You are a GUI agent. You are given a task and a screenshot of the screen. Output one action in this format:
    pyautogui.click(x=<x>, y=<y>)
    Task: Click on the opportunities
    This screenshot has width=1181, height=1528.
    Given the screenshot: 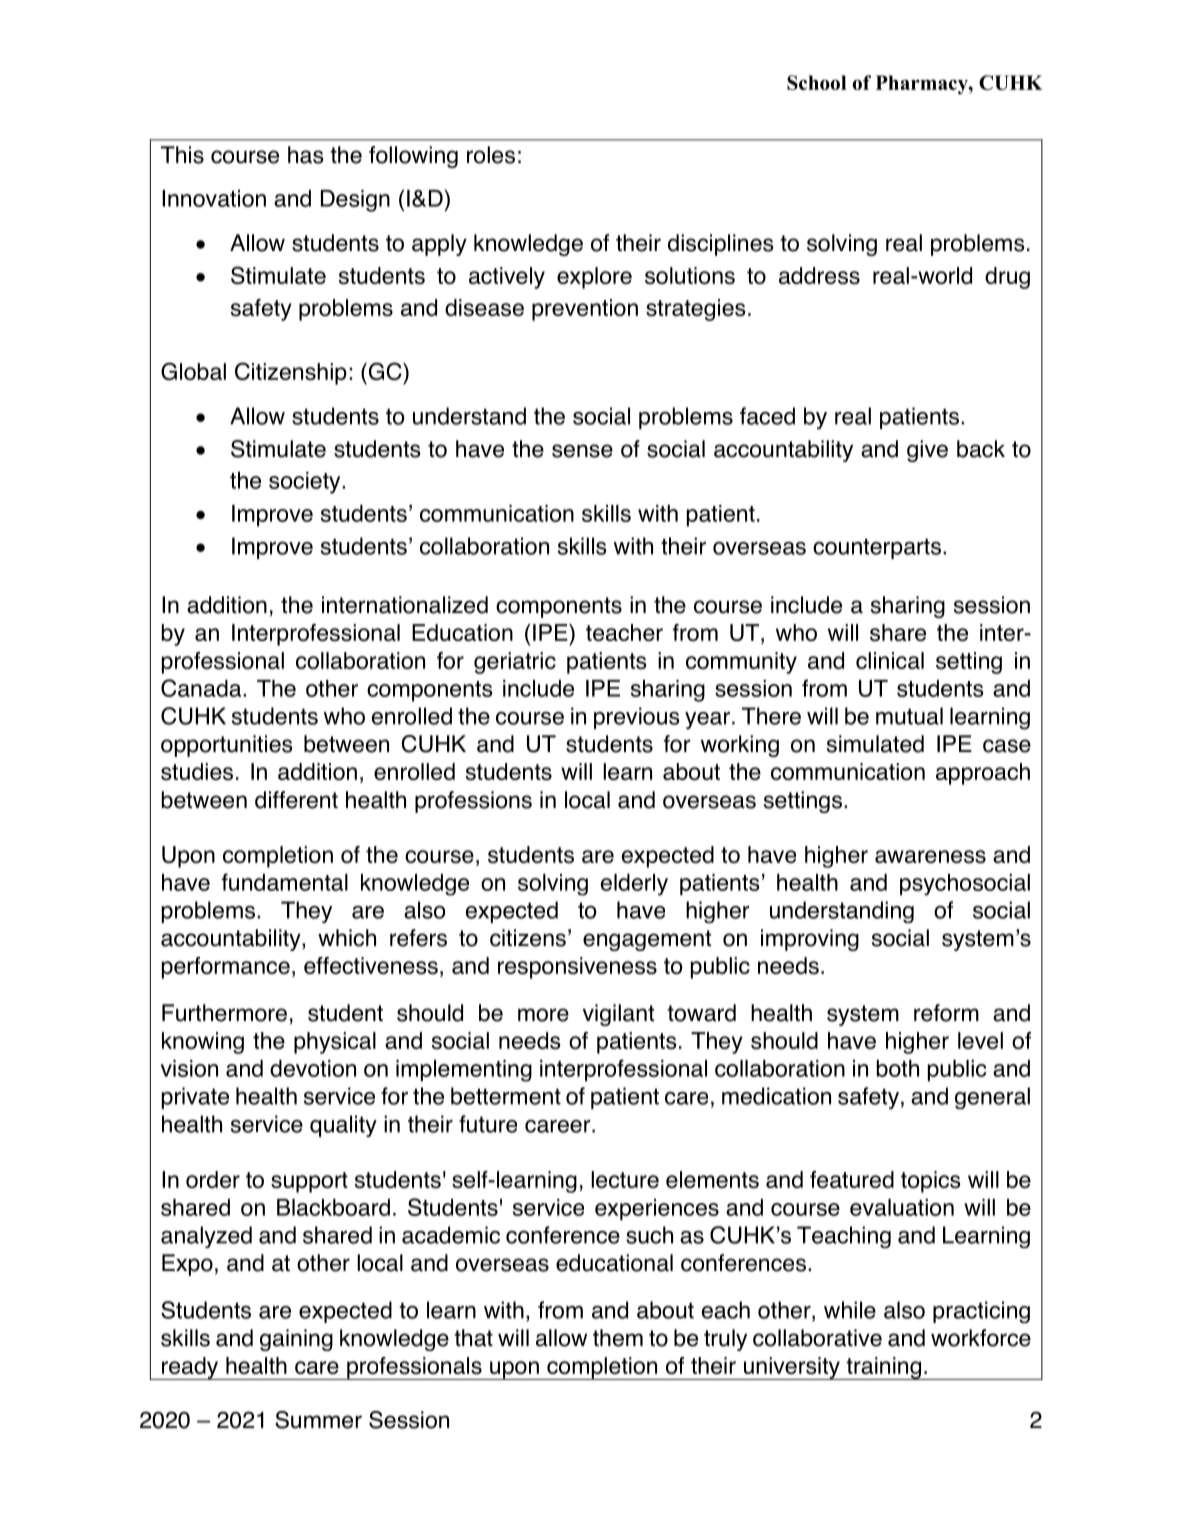 What is the action you would take?
    pyautogui.click(x=227, y=746)
